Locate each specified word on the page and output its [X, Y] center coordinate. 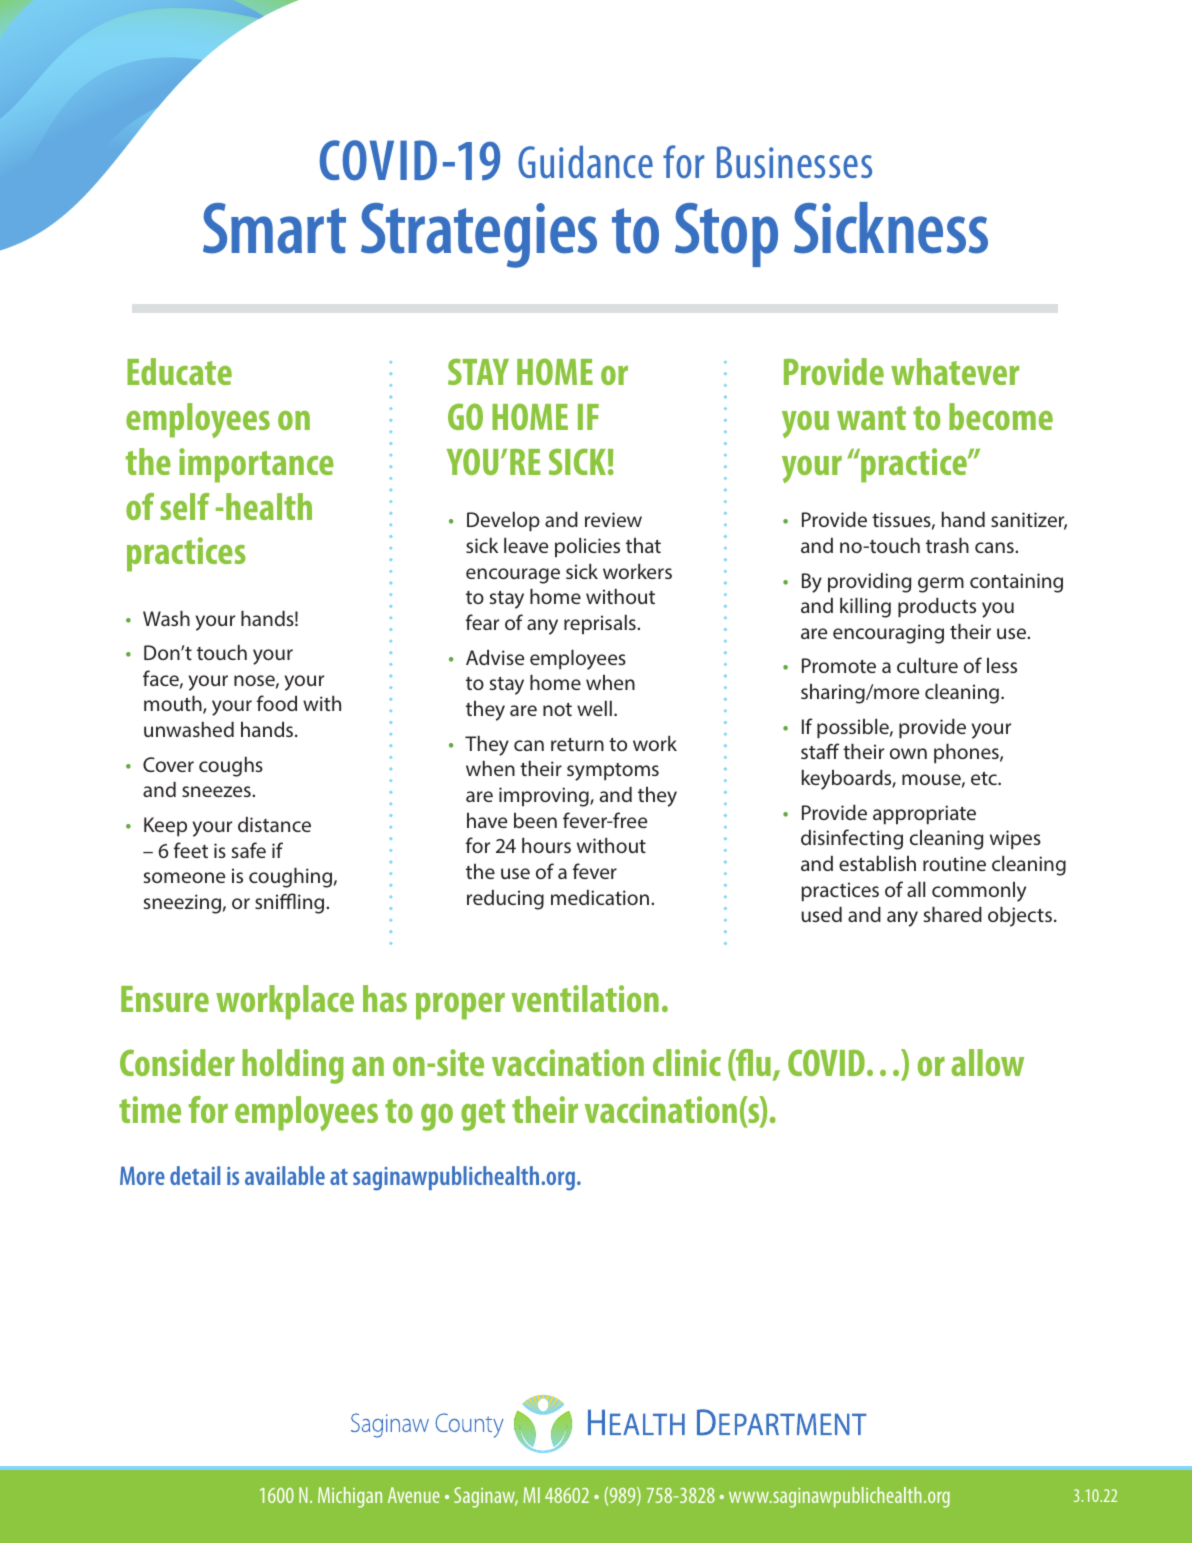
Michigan [350, 1497]
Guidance [585, 162]
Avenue [414, 1495]
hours [546, 845]
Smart [274, 228]
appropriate [924, 815]
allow [987, 1062]
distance [274, 824]
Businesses [794, 162]
